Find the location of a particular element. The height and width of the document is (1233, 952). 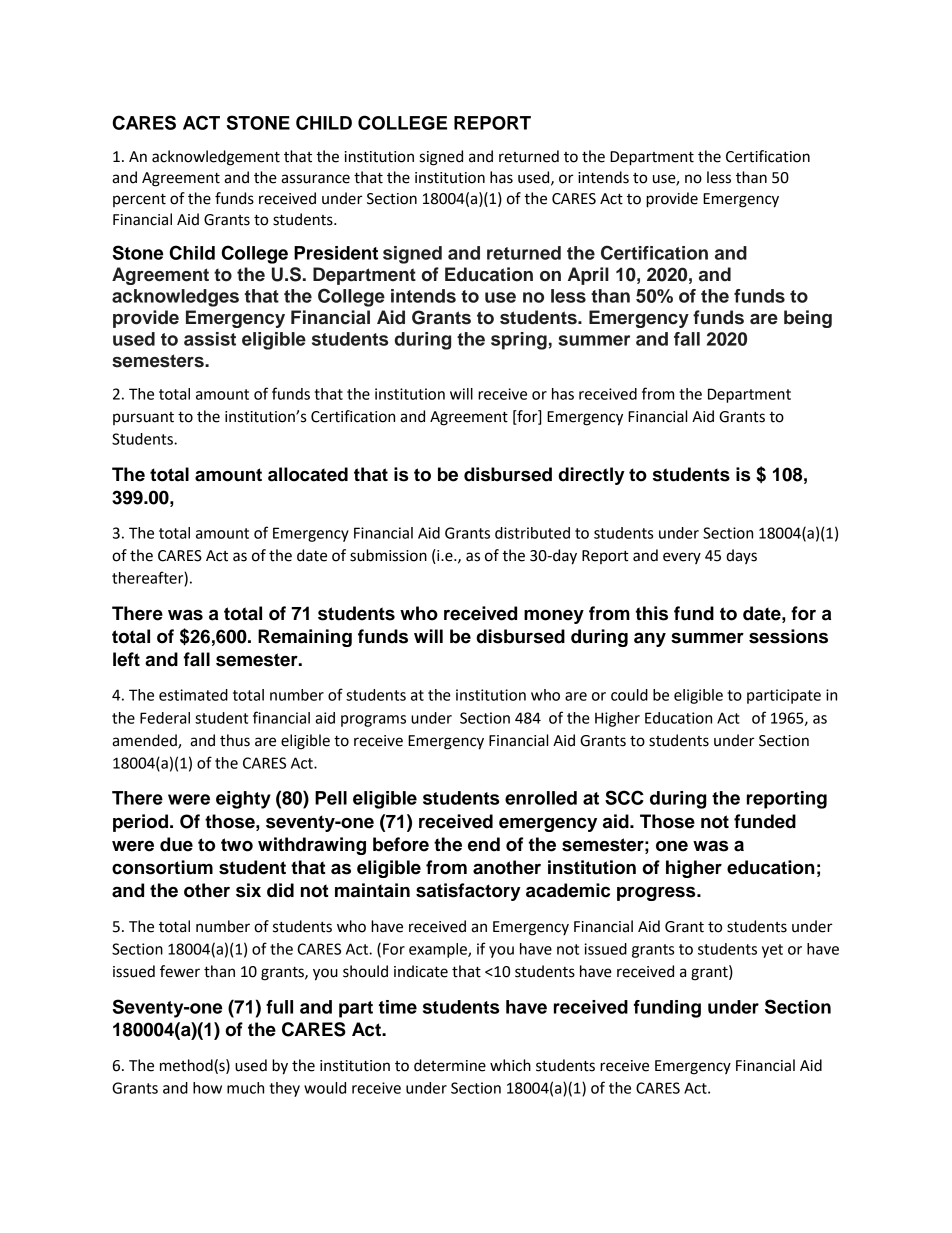

assurance is located at coordinates (315, 179).
